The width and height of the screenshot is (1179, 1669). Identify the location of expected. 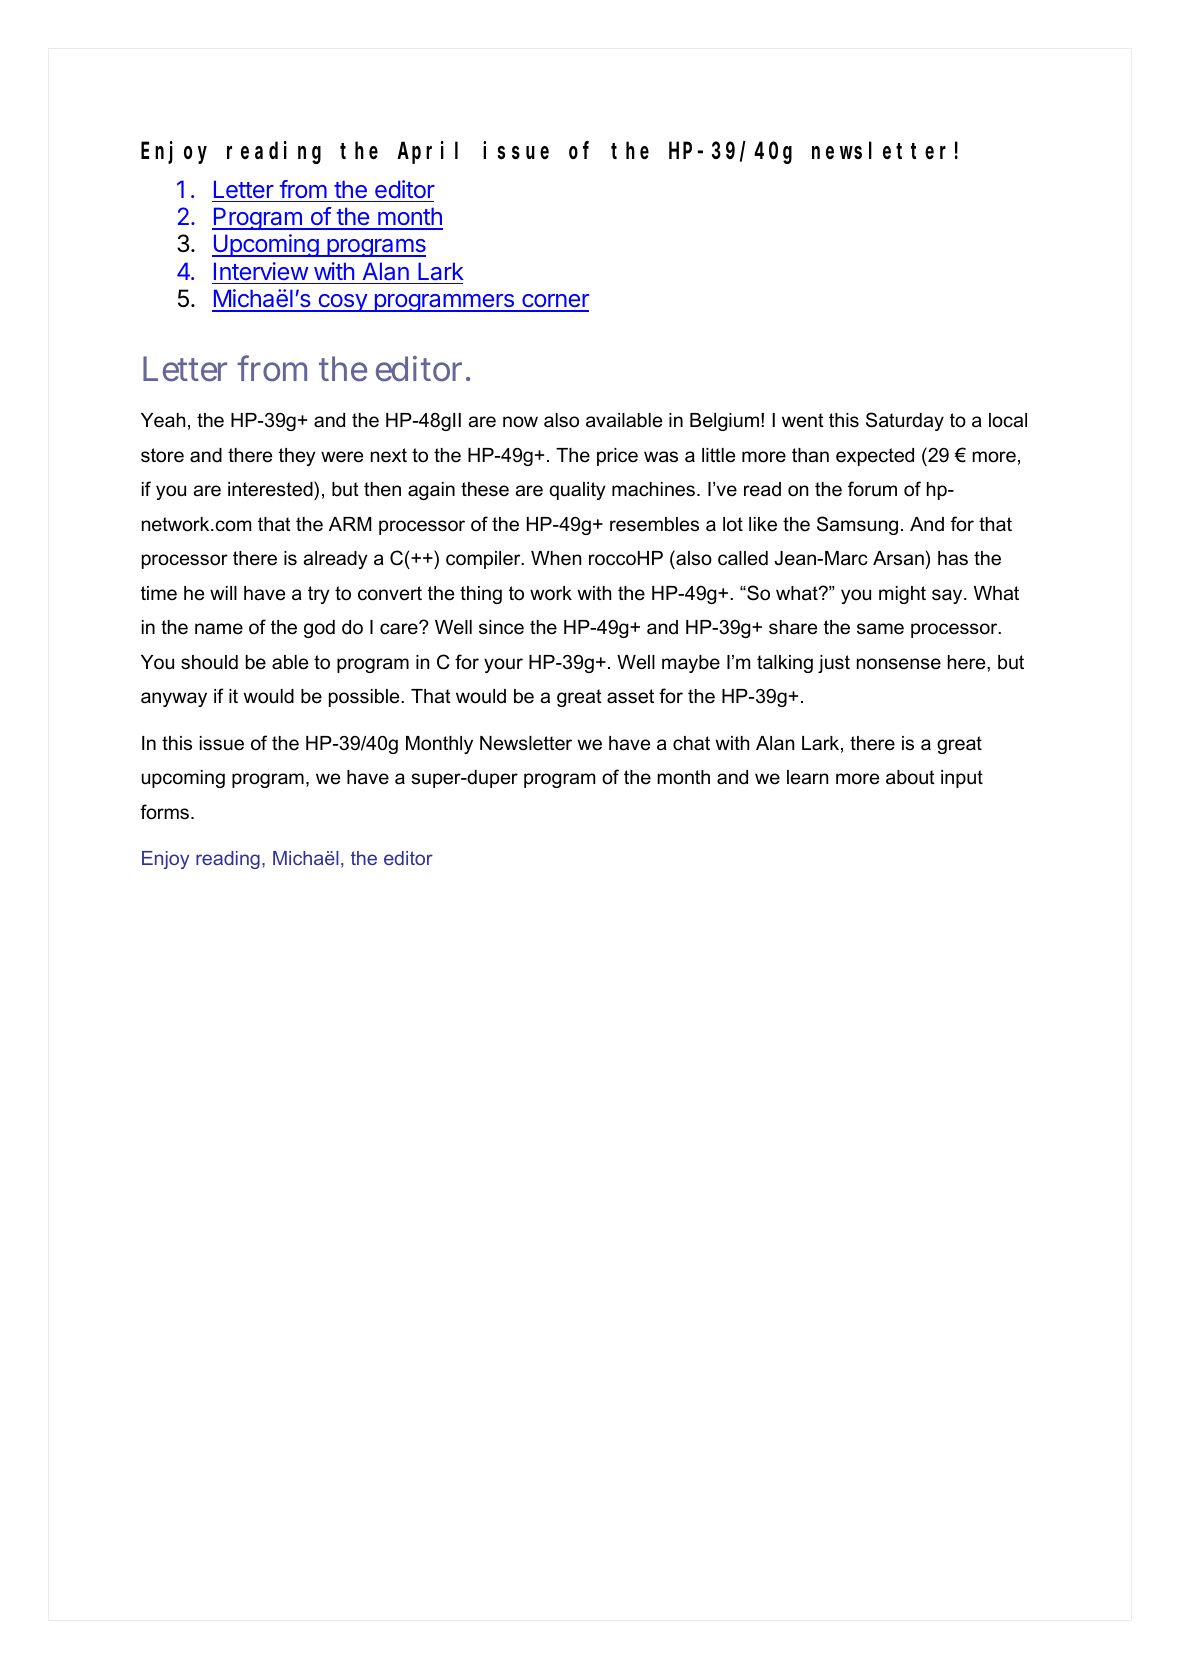
(875, 457).
